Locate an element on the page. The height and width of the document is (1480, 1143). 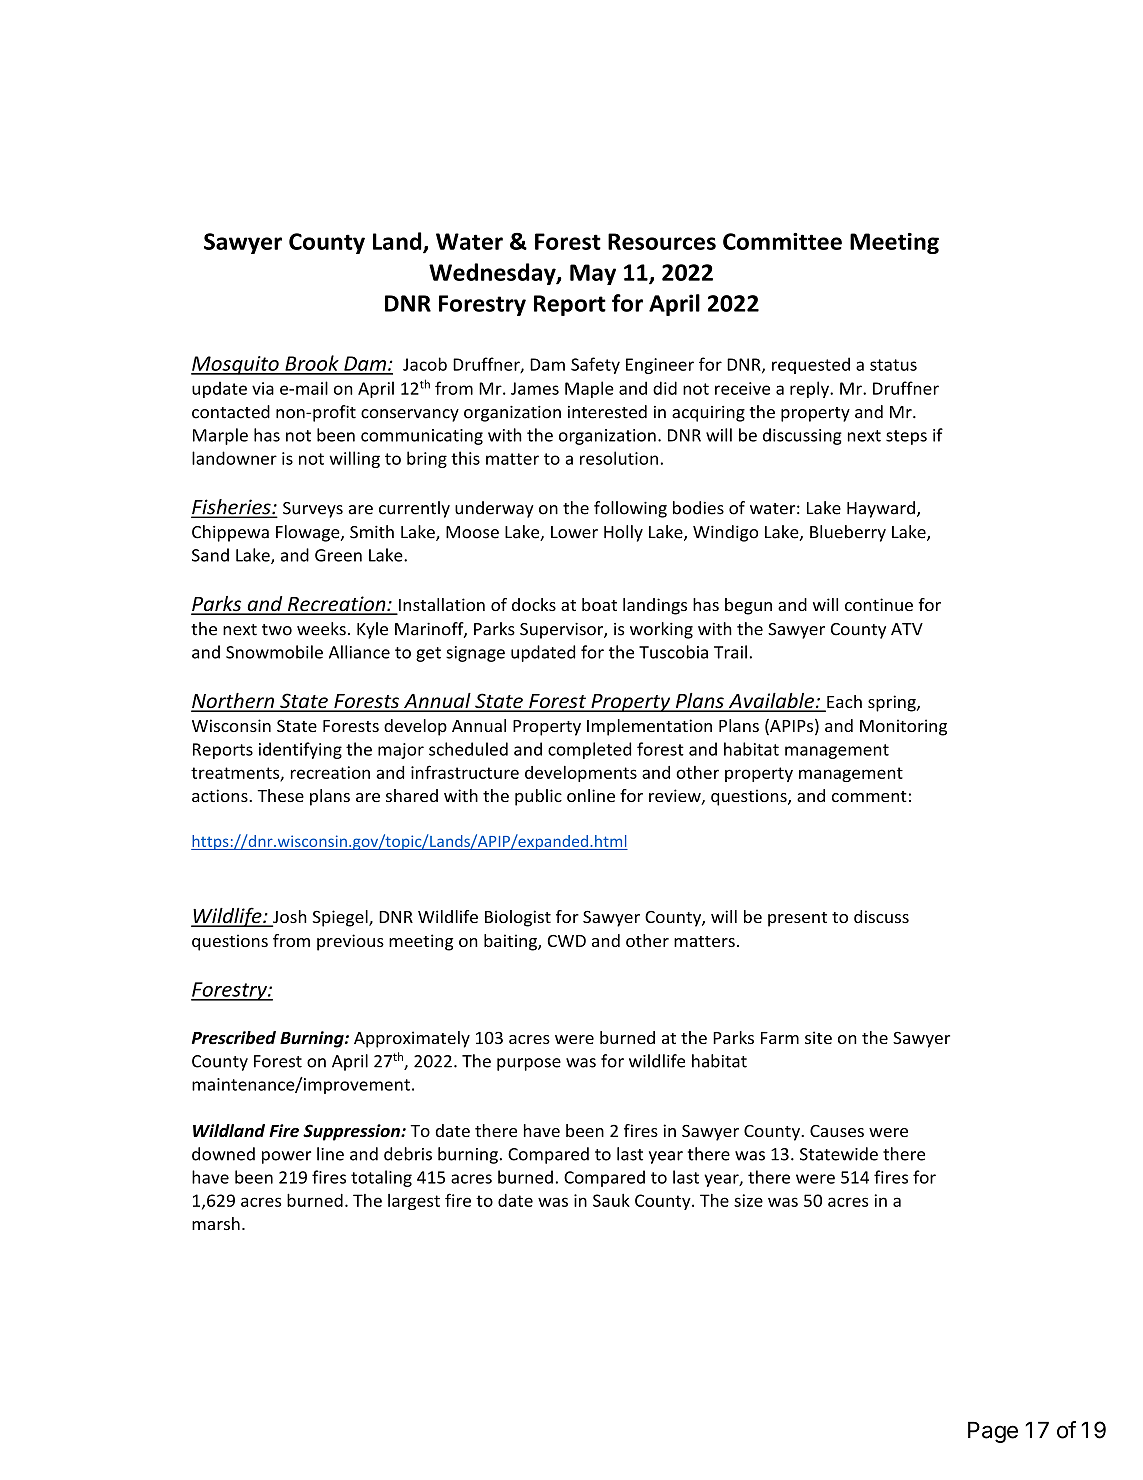
site is located at coordinates (818, 1037).
